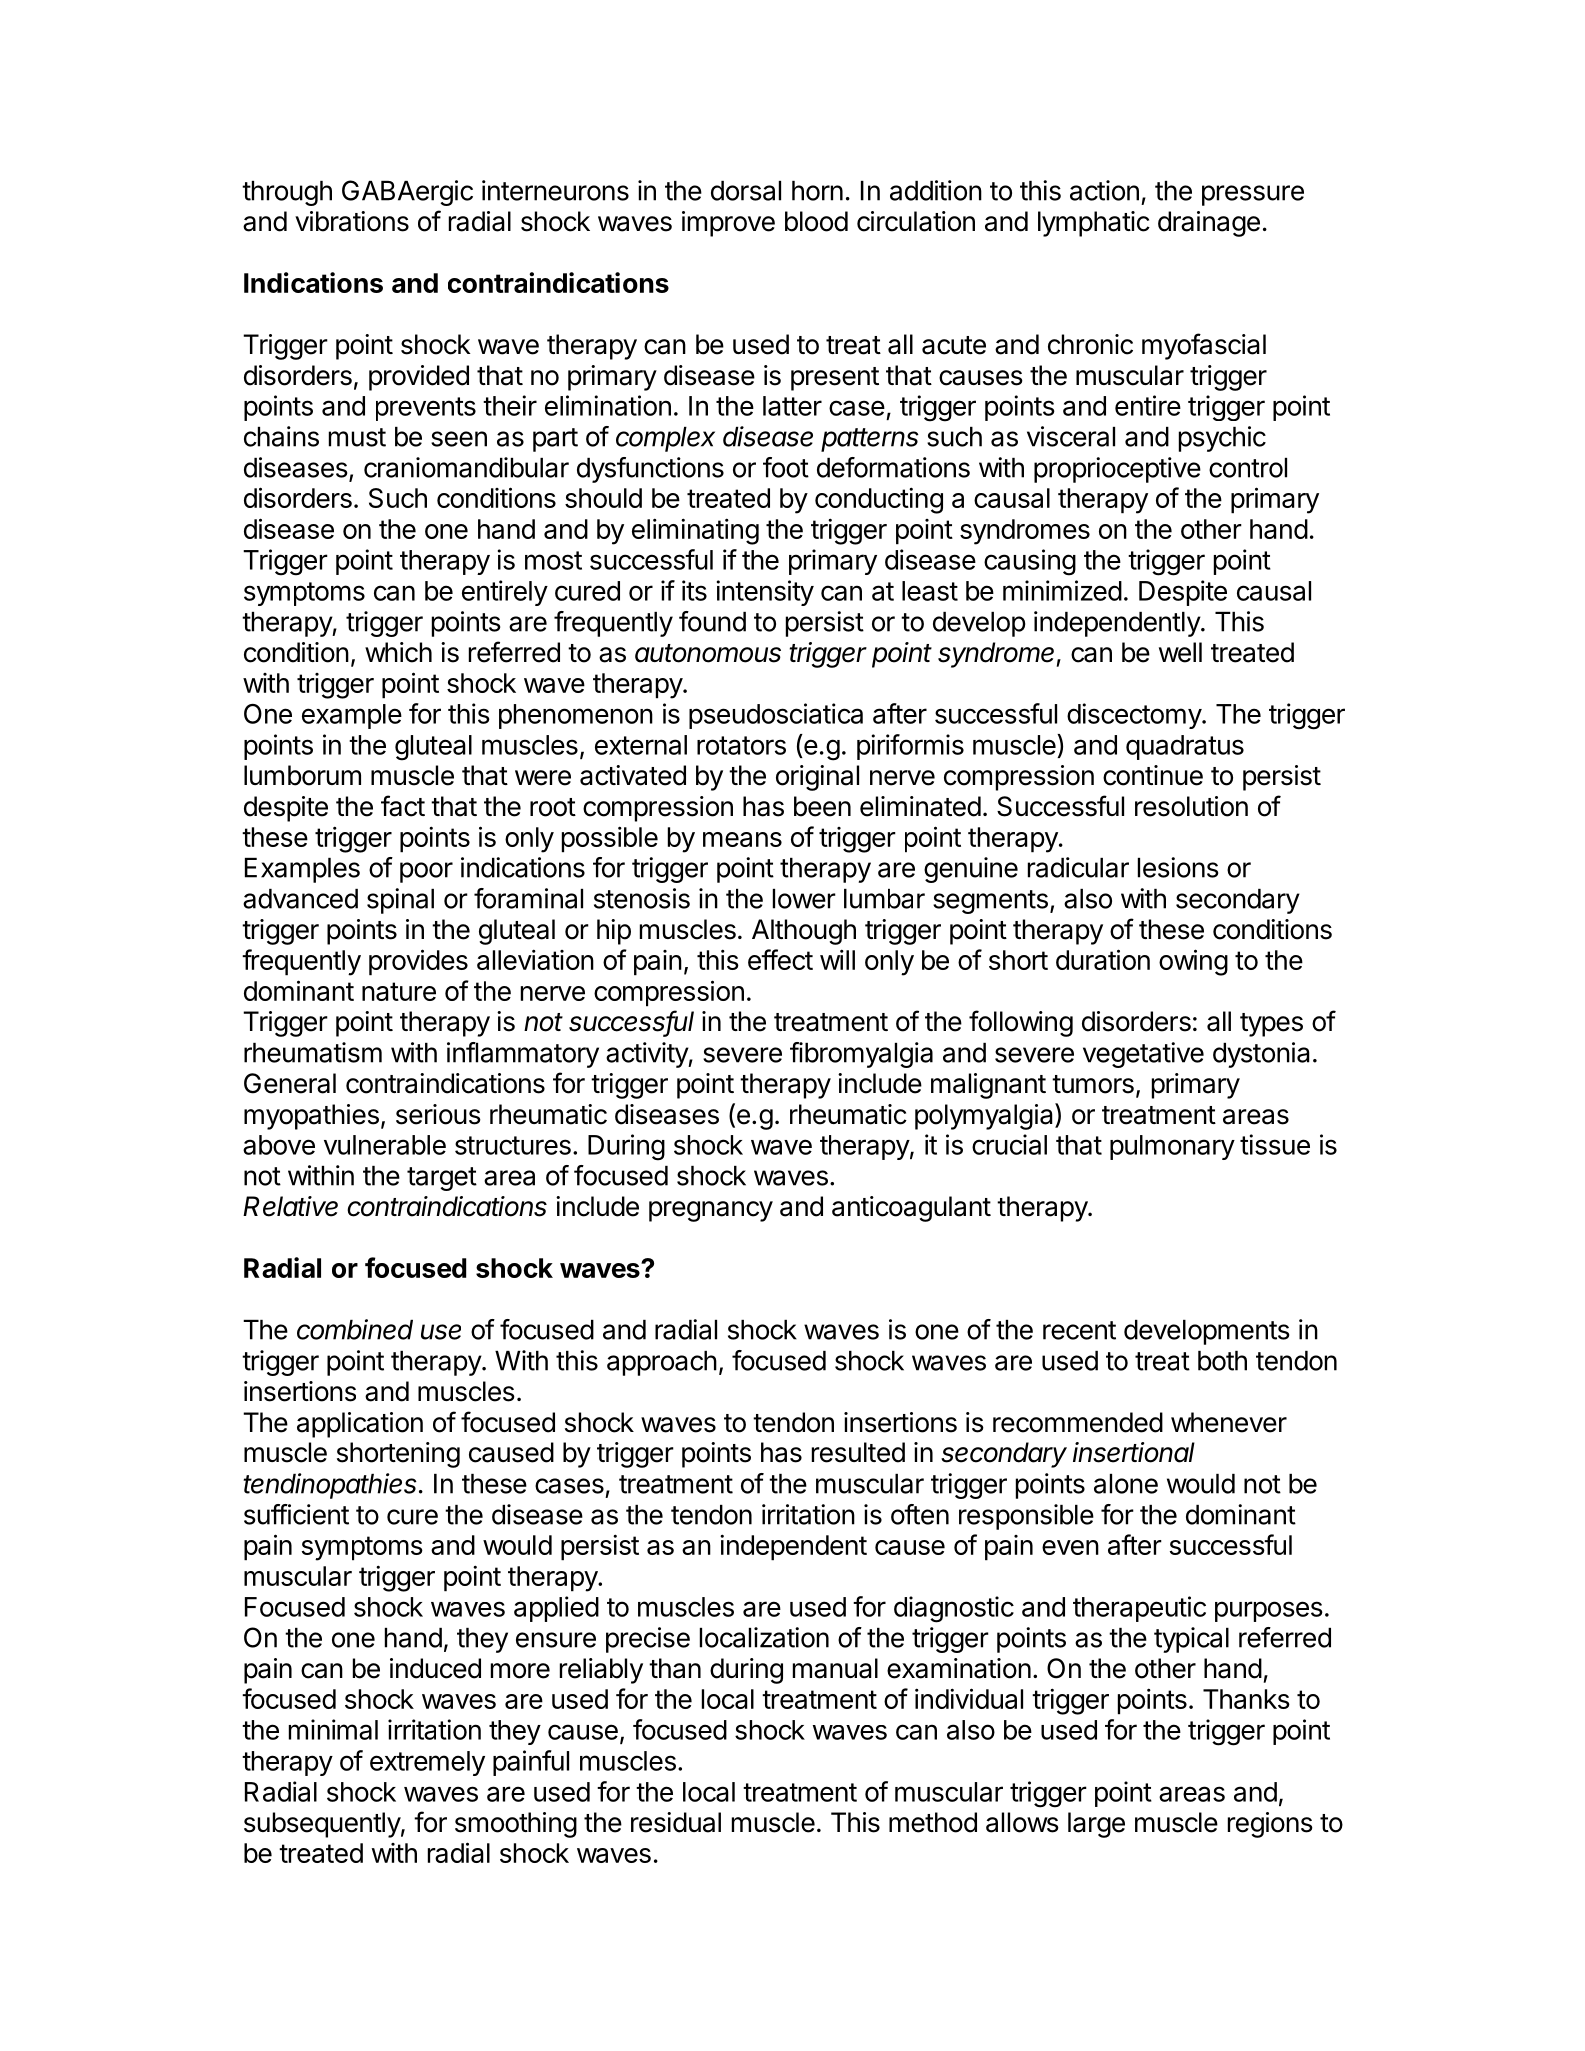 Image resolution: width=1585 pixels, height=2051 pixels. What do you see at coordinates (858, 1452) in the screenshot?
I see `resulted` at bounding box center [858, 1452].
